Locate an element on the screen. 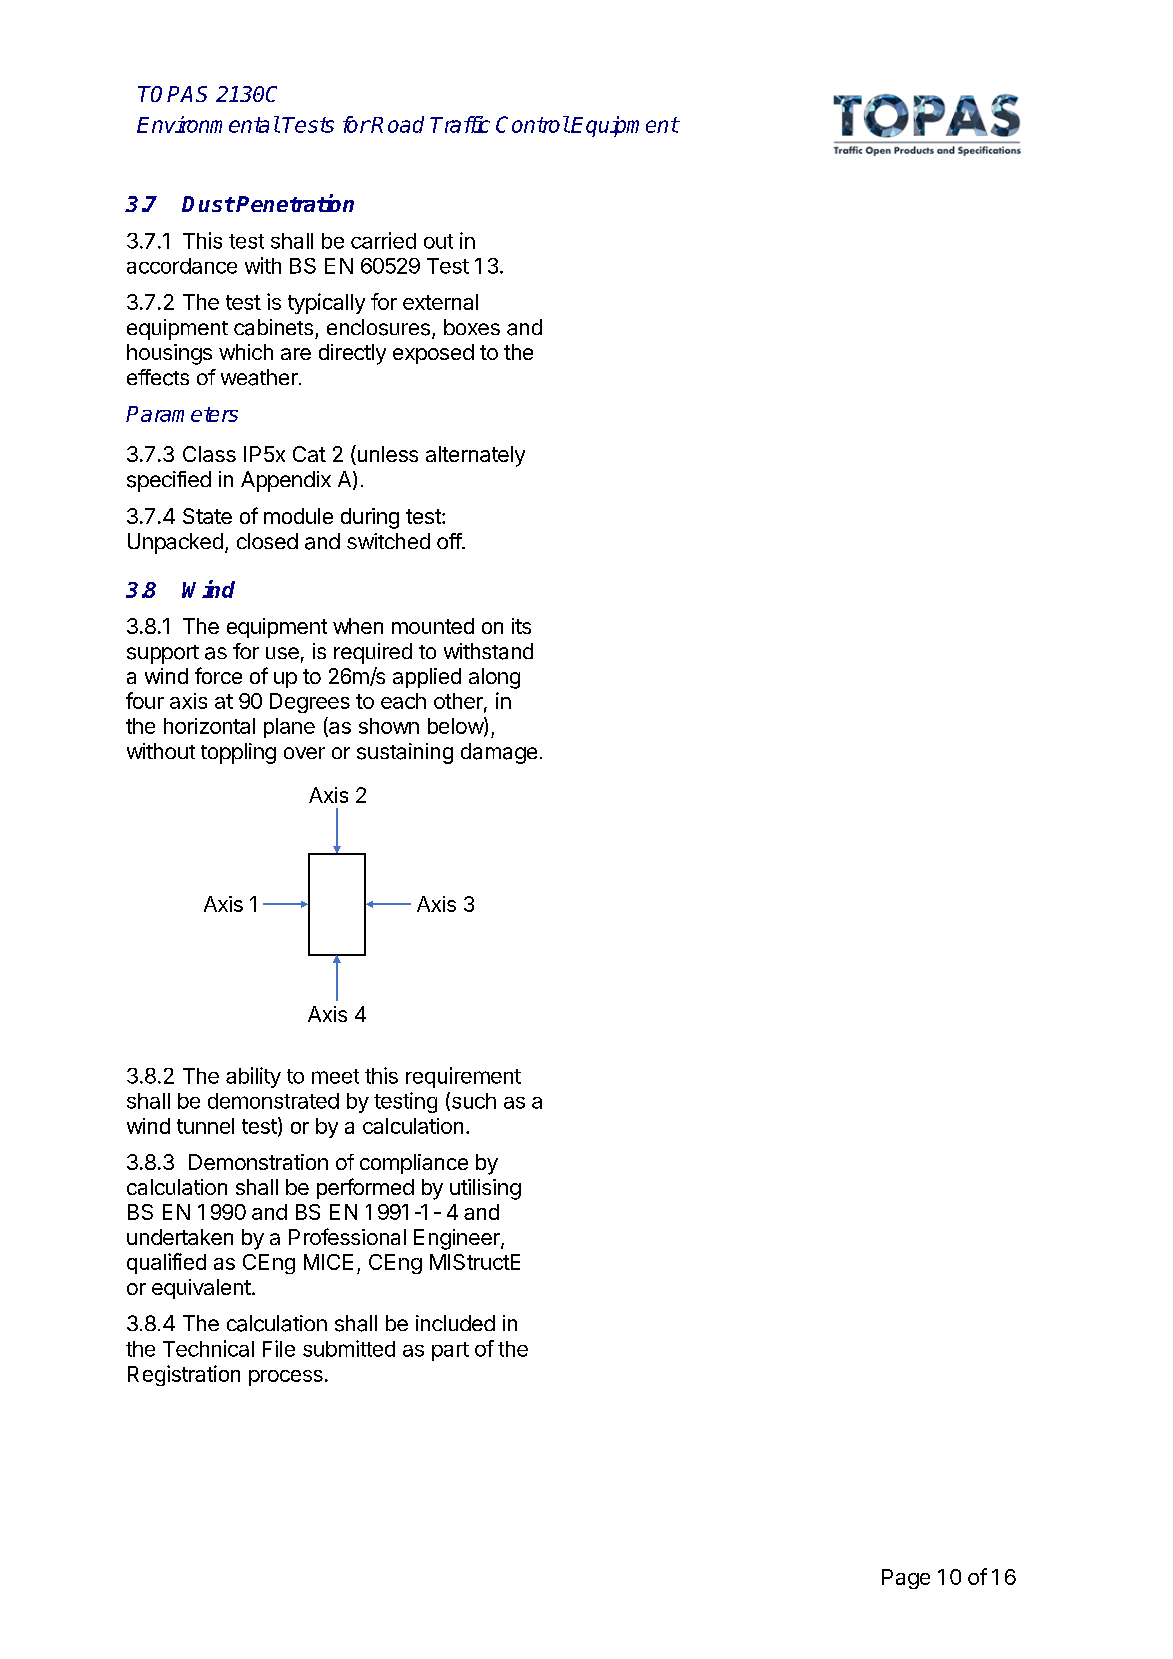 Image resolution: width=1173 pixels, height=1659 pixels. Demonstration is located at coordinates (258, 1162).
